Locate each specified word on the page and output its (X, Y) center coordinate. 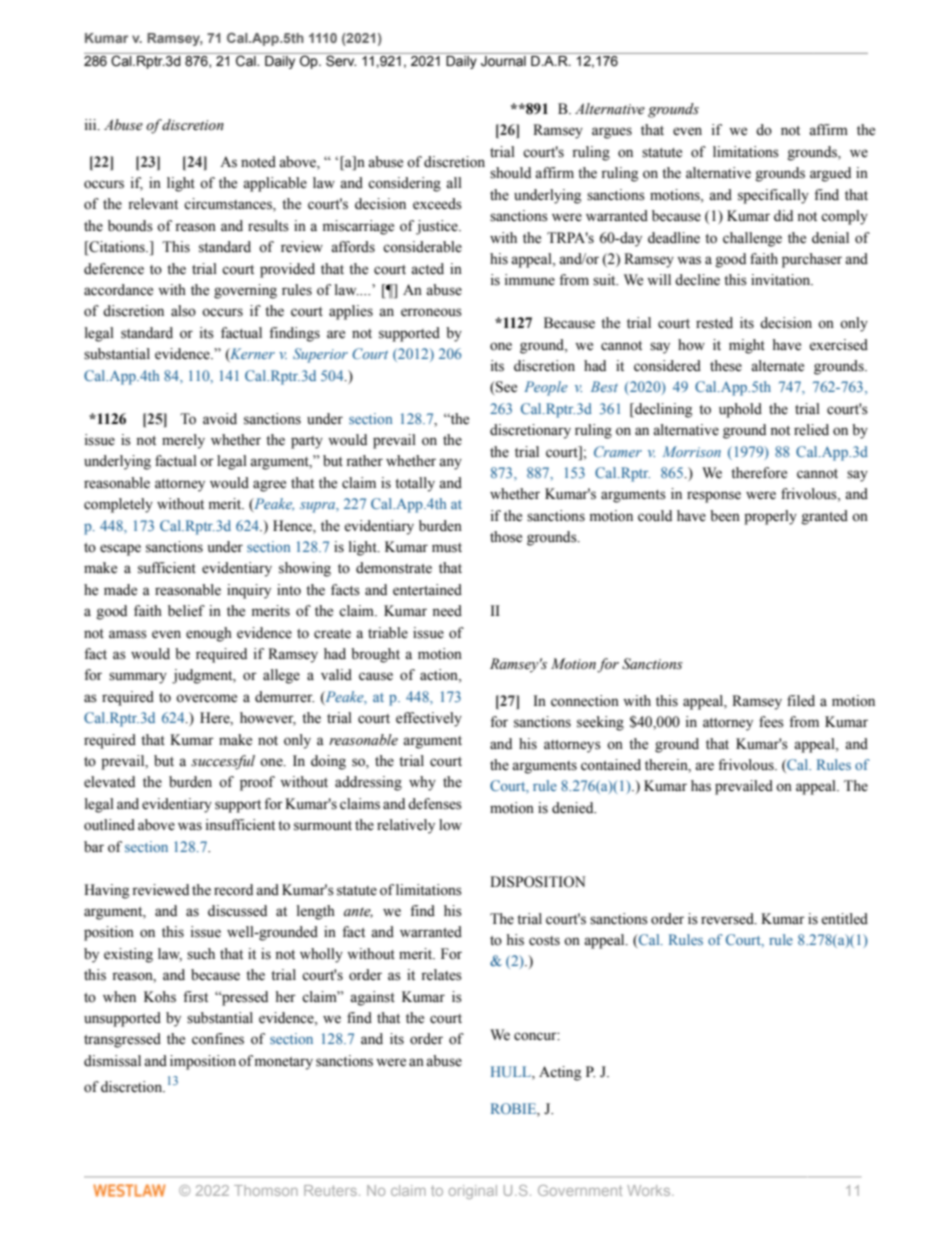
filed (801, 701)
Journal (503, 61)
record (233, 890)
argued (830, 174)
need (447, 611)
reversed (728, 919)
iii (92, 124)
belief (186, 611)
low (450, 825)
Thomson (266, 1190)
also (183, 311)
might (747, 346)
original (473, 1192)
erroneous (431, 312)
